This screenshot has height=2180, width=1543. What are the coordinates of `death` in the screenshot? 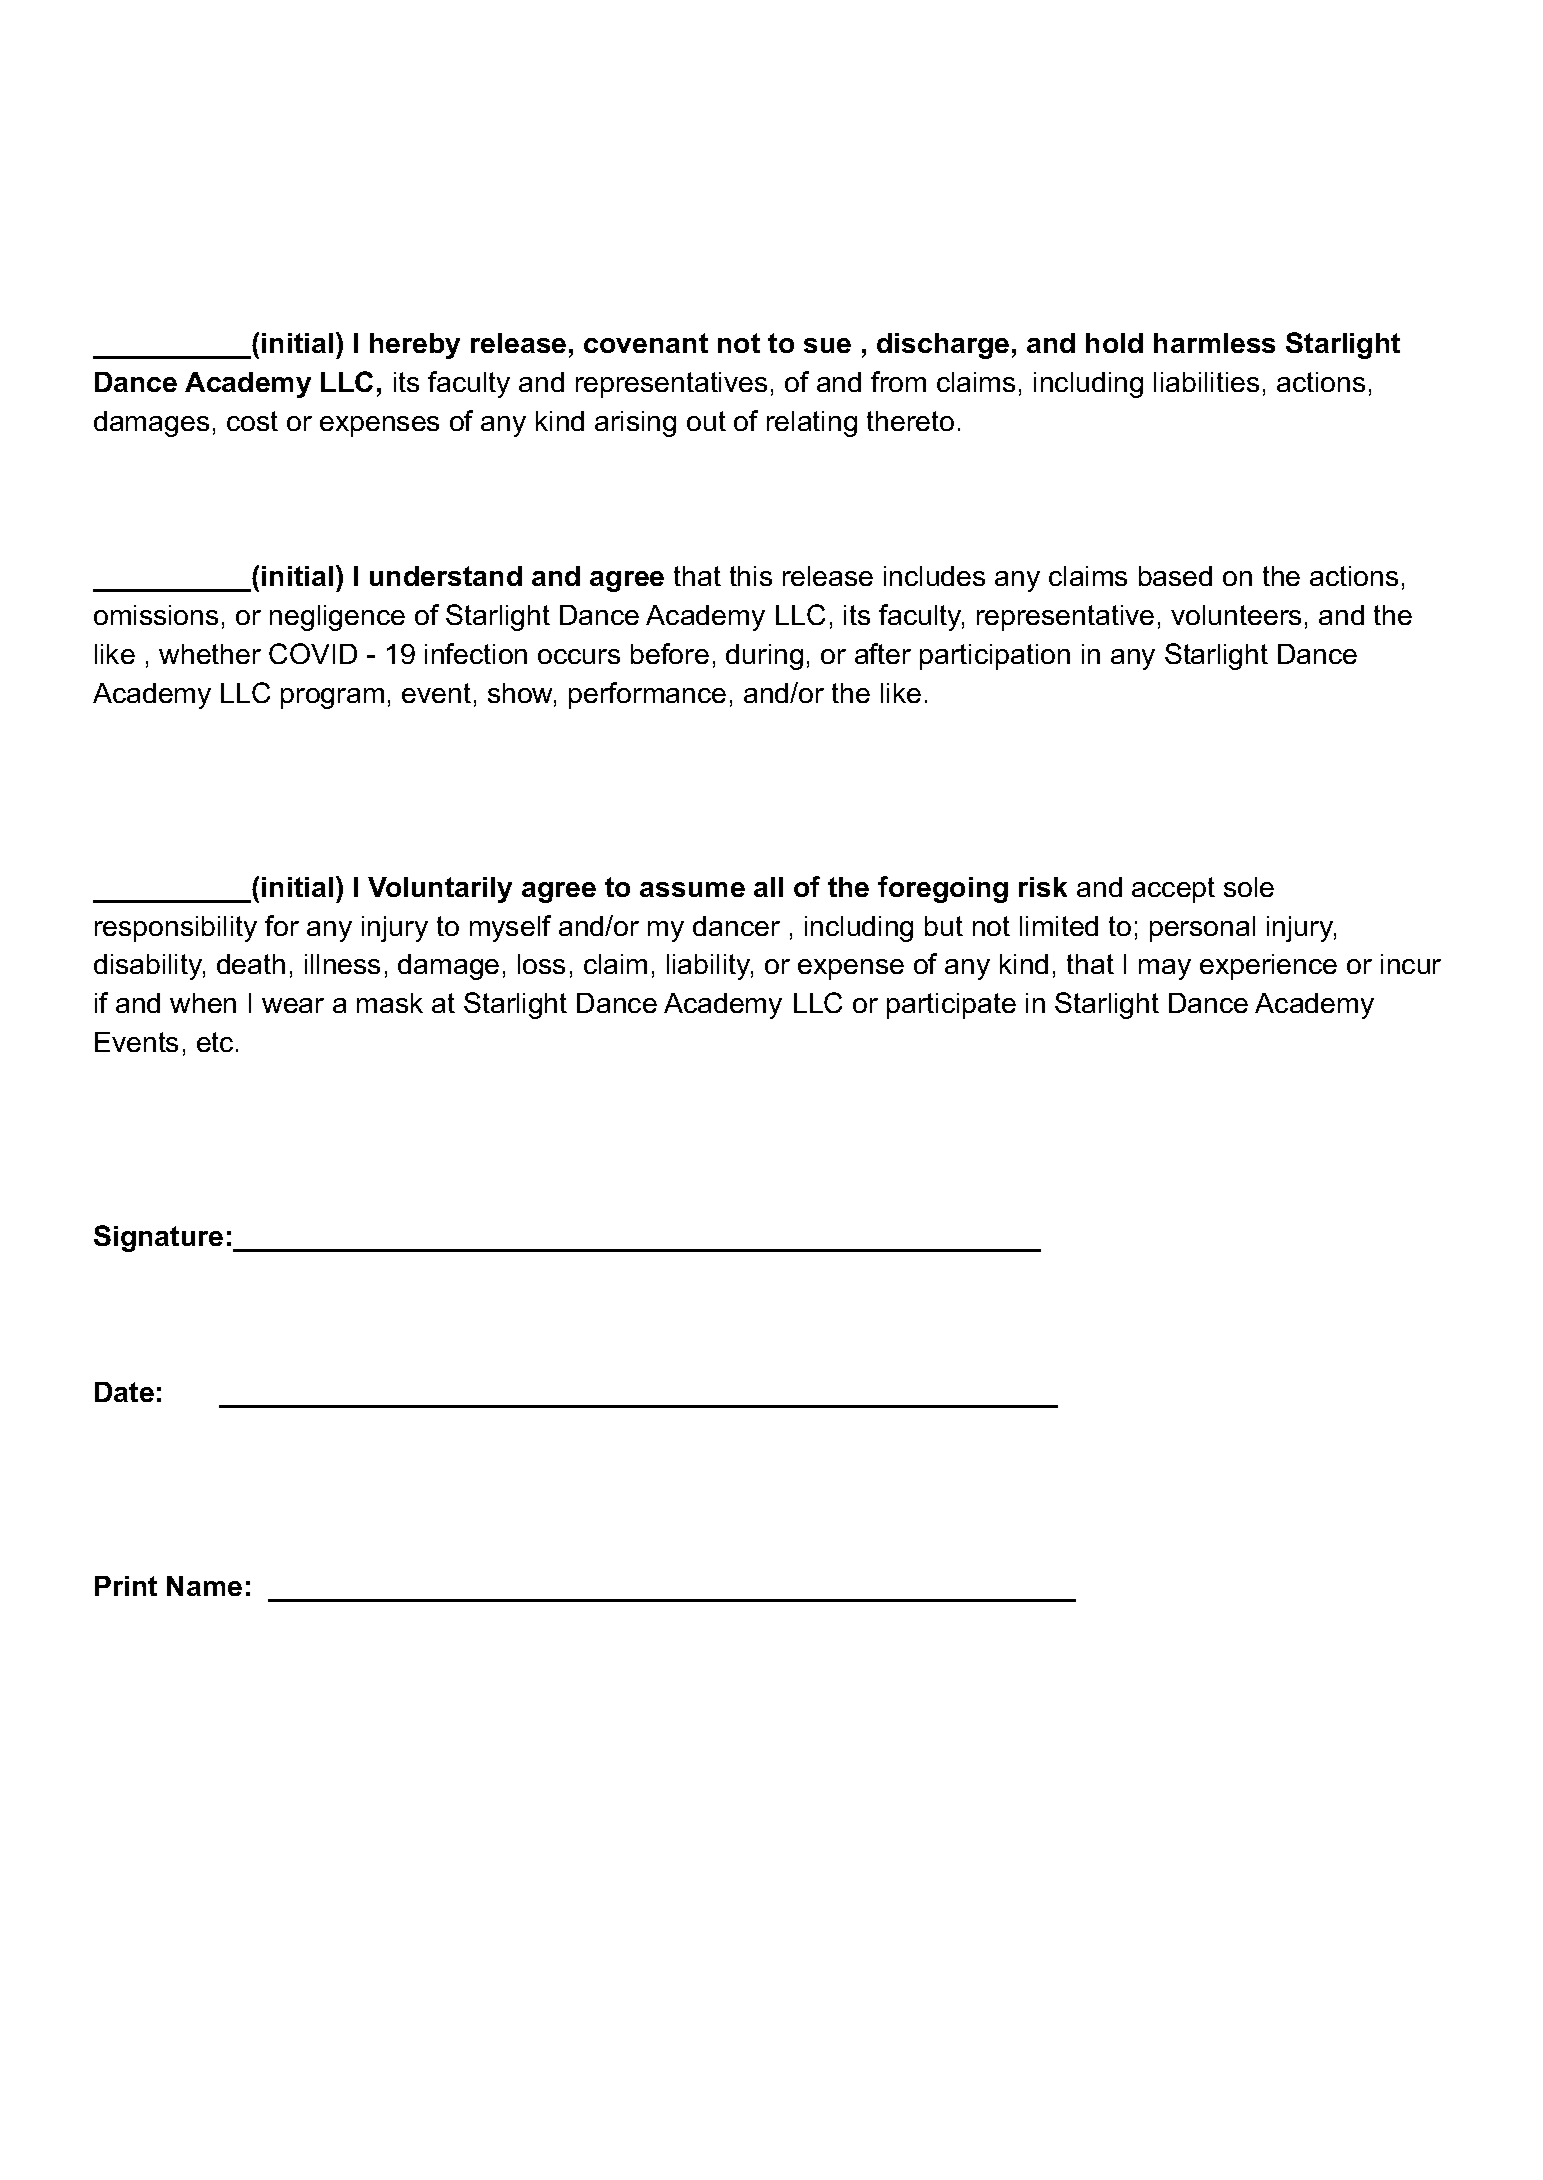 It's located at (251, 964).
